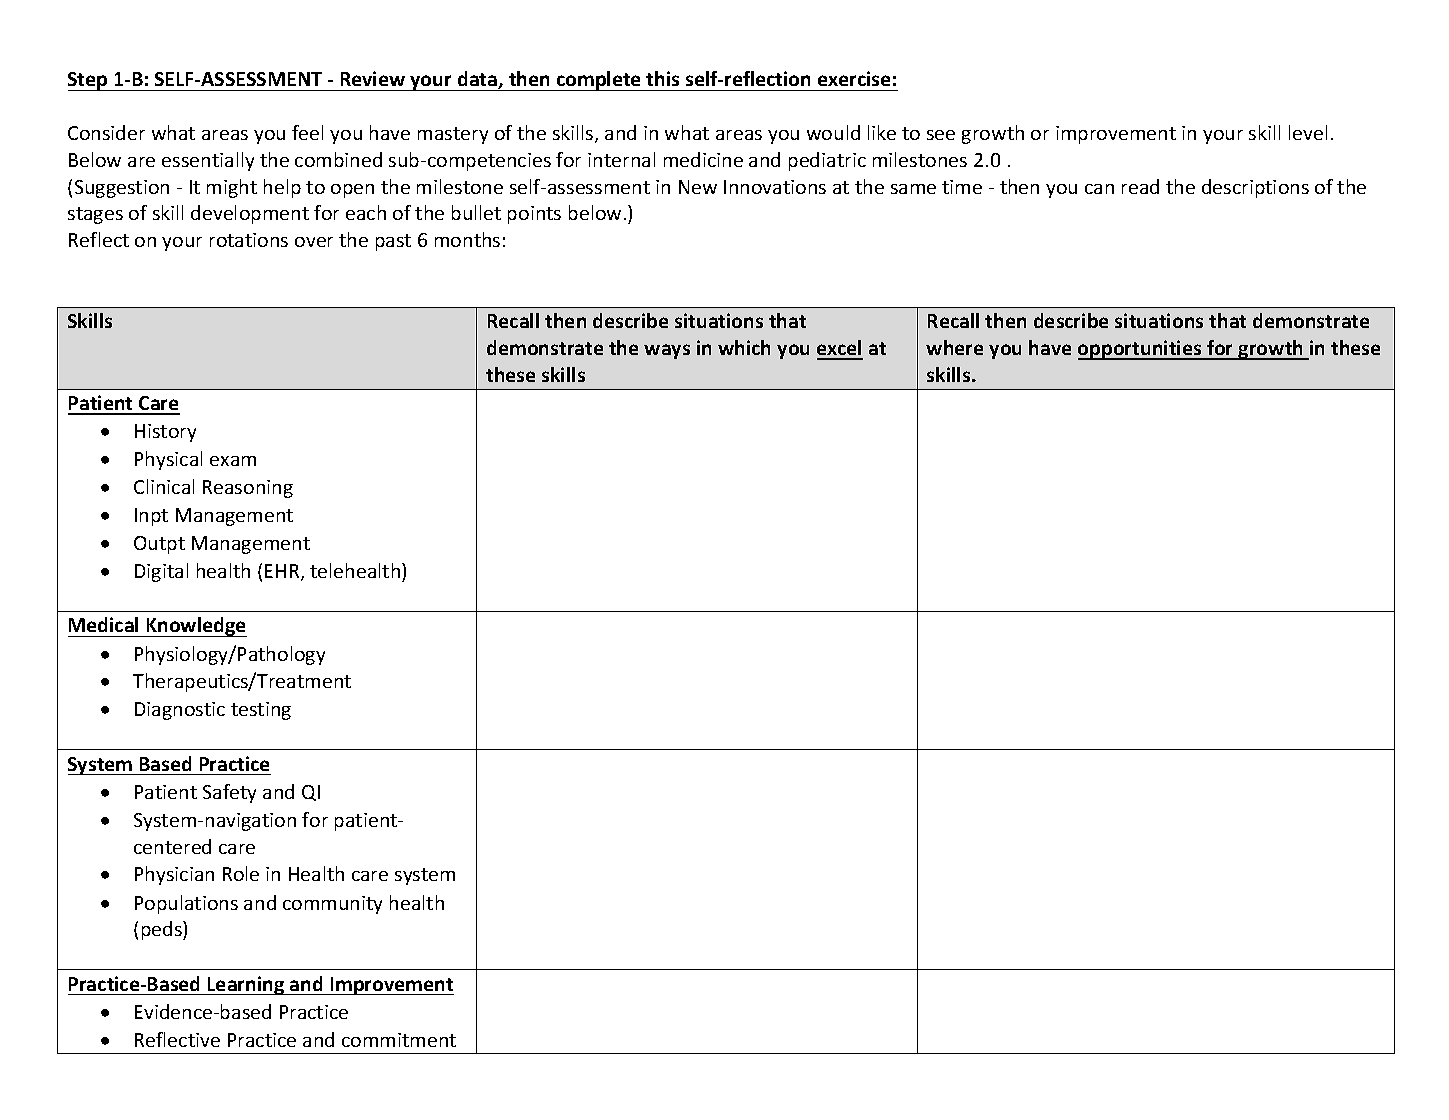 This screenshot has width=1449, height=1120. I want to click on Learning, so click(246, 985).
